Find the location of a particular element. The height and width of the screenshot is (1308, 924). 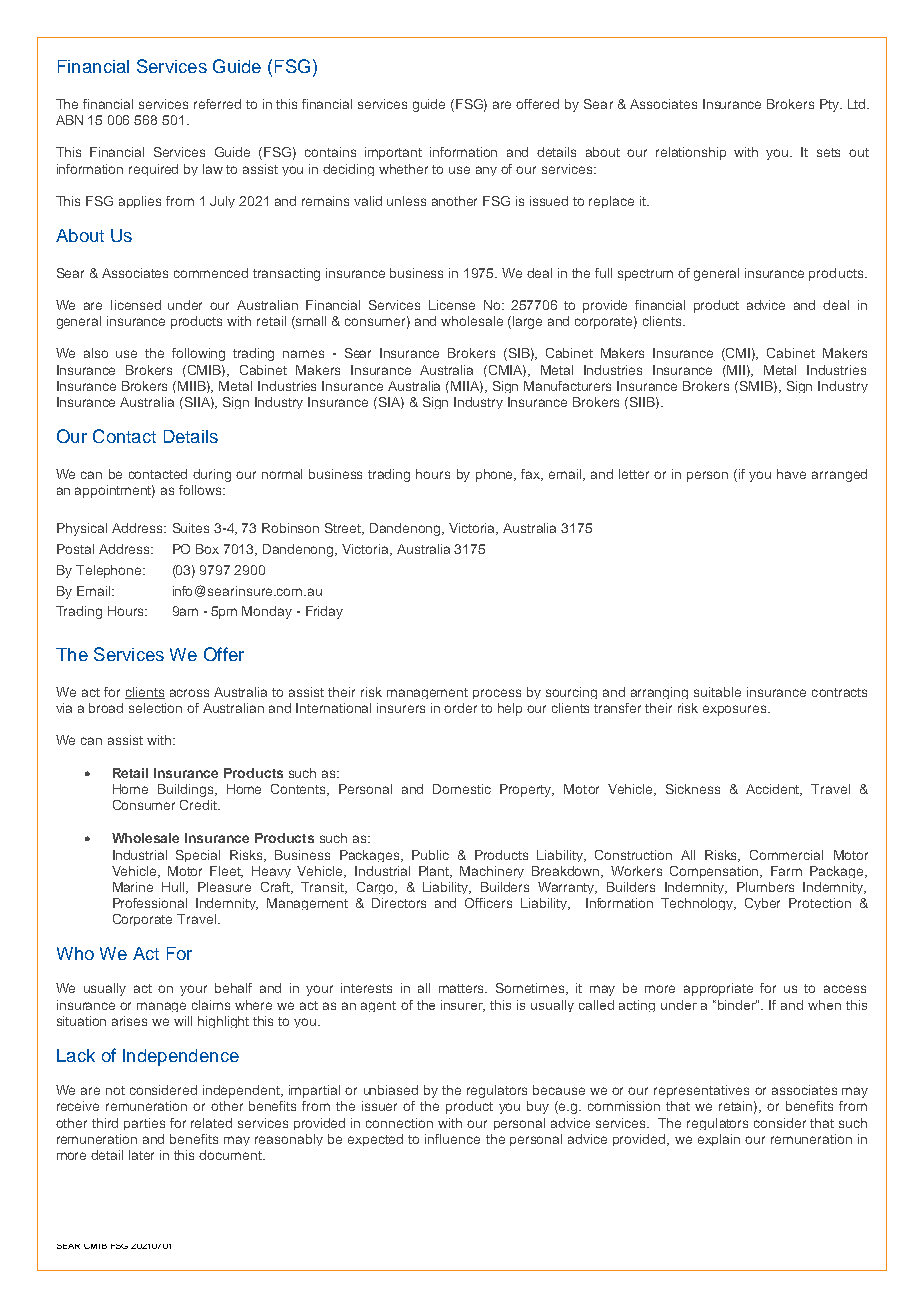

sets is located at coordinates (828, 152).
